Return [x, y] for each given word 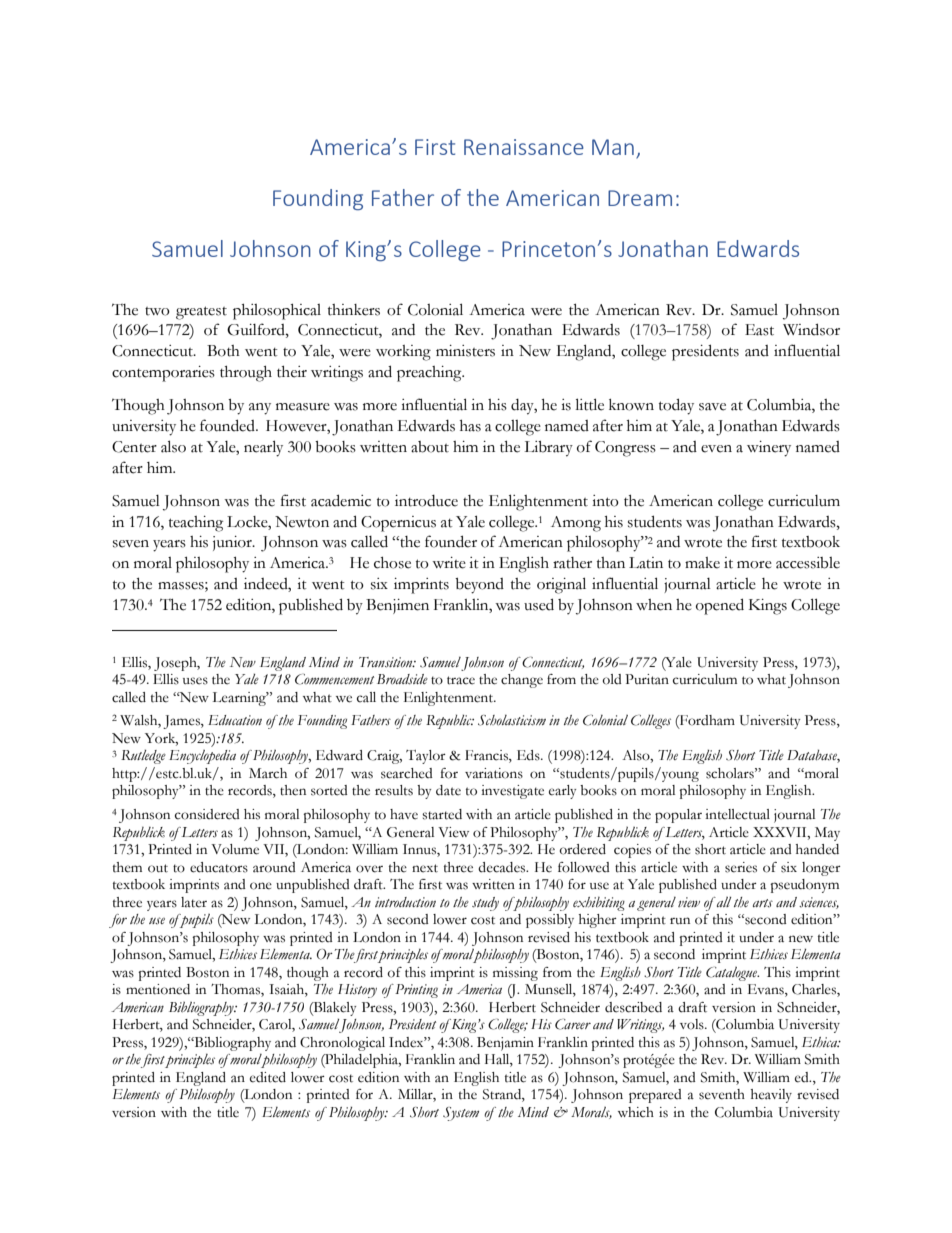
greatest [201, 313]
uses [195, 681]
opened [720, 606]
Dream [640, 198]
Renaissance [524, 147]
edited [268, 1077]
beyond [479, 586]
